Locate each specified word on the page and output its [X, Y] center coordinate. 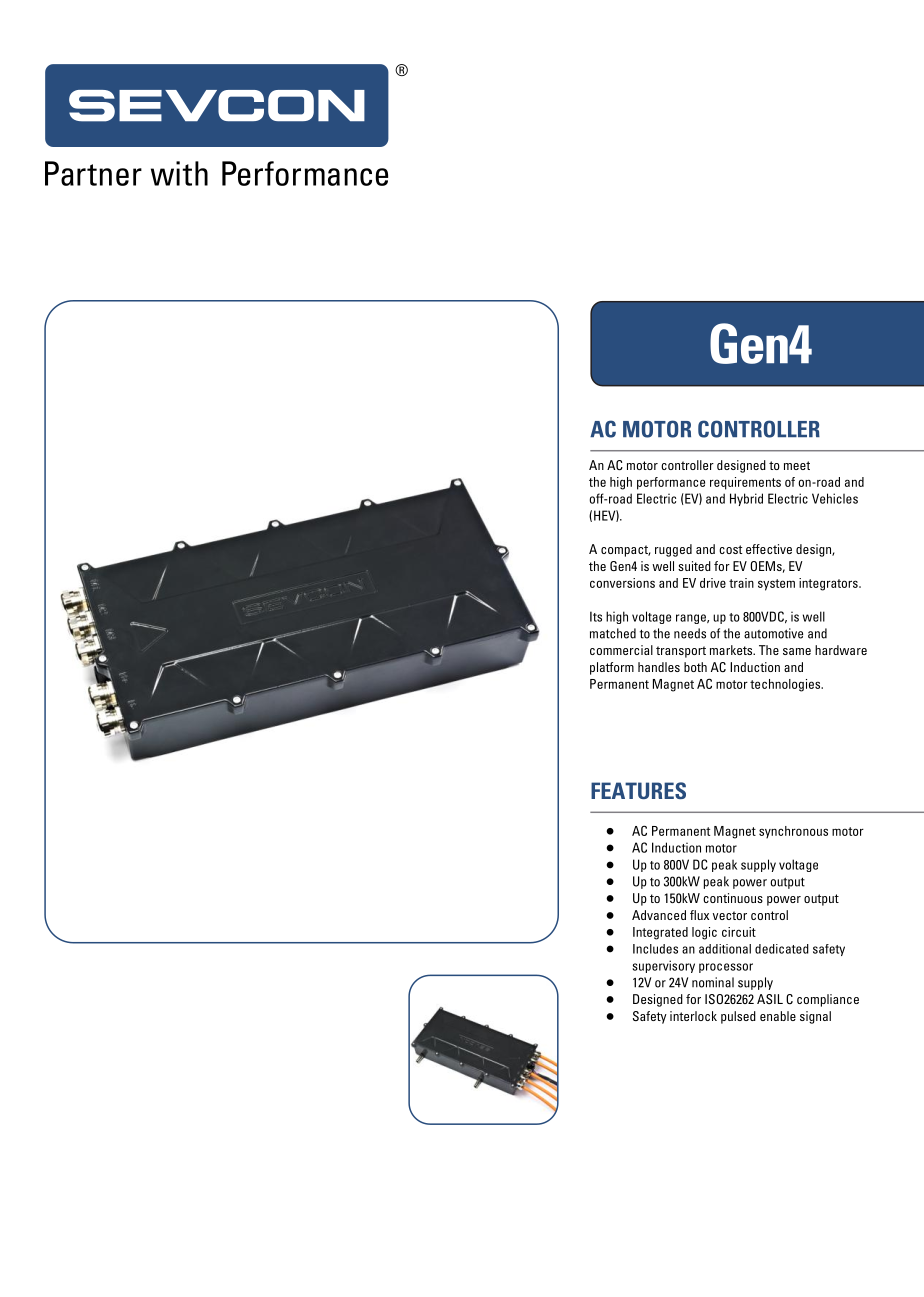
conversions [622, 583]
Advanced [659, 915]
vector [730, 915]
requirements [745, 483]
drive [713, 583]
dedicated [782, 949]
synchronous [793, 832]
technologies [786, 685]
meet [797, 465]
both [695, 667]
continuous [733, 898]
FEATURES [638, 790]
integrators [829, 584]
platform [612, 668]
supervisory [664, 966]
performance [671, 483]
